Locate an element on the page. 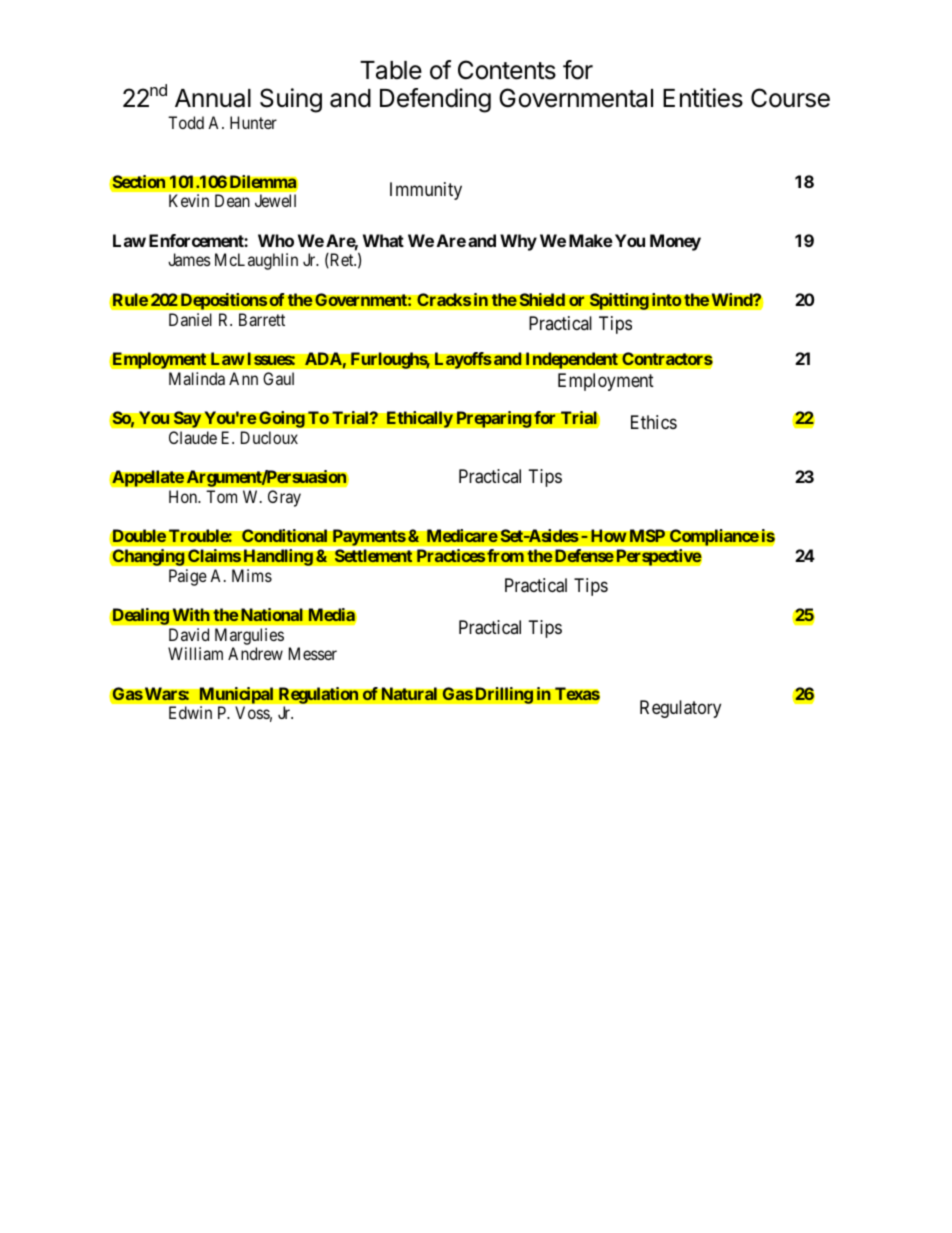 The image size is (952, 1233). Contents is located at coordinates (507, 70).
